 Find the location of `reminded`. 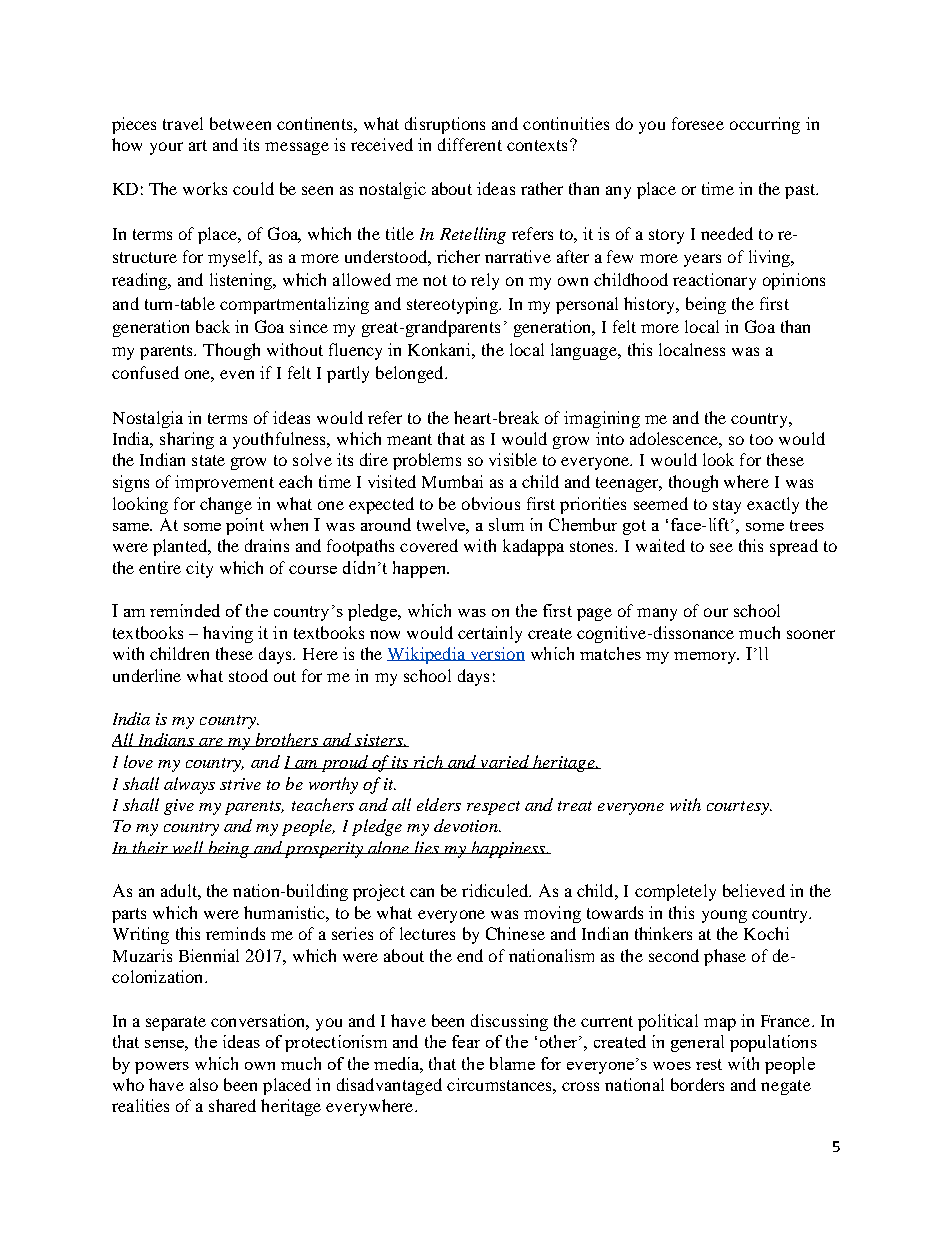

reminded is located at coordinates (185, 610).
